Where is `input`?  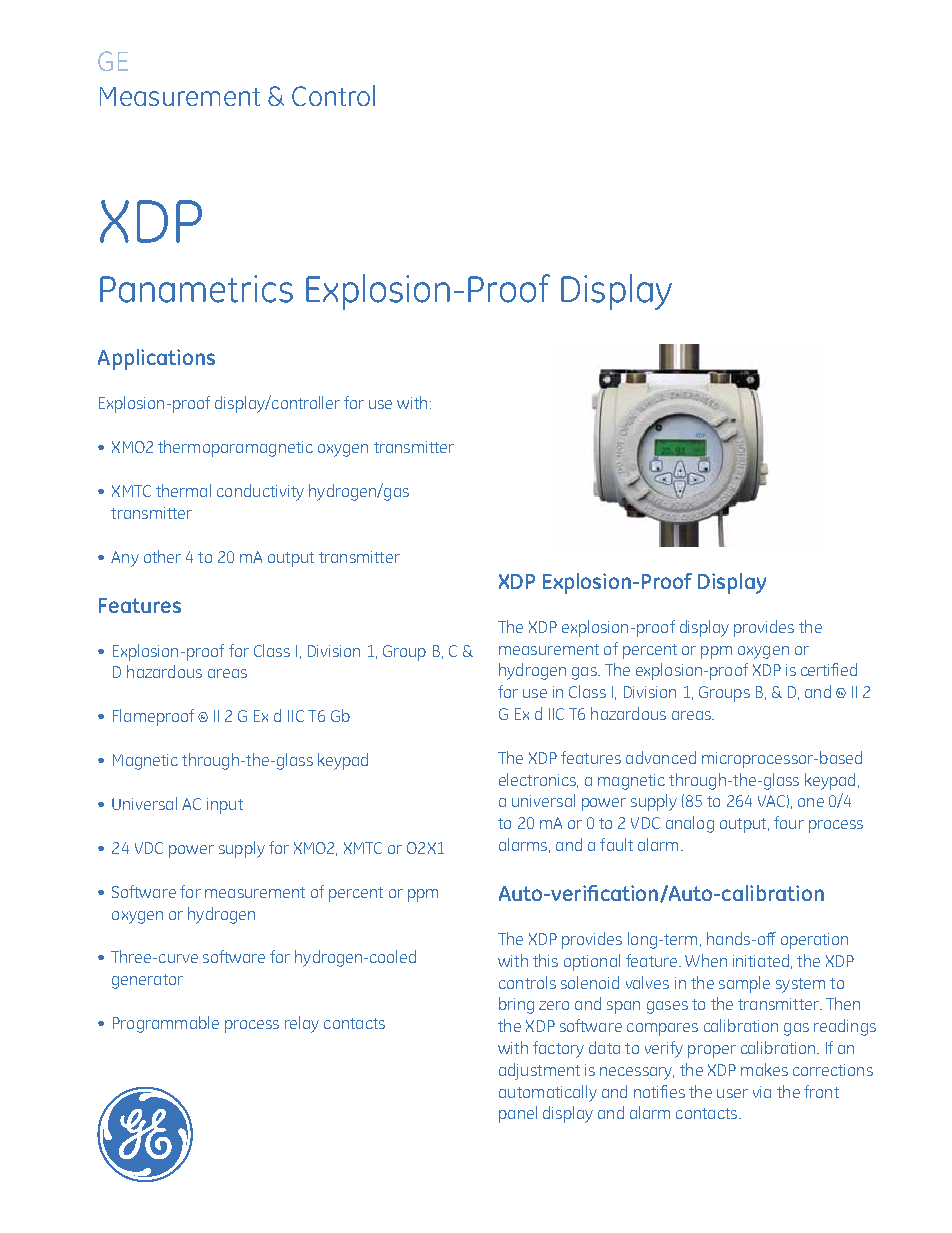
input is located at coordinates (225, 806).
